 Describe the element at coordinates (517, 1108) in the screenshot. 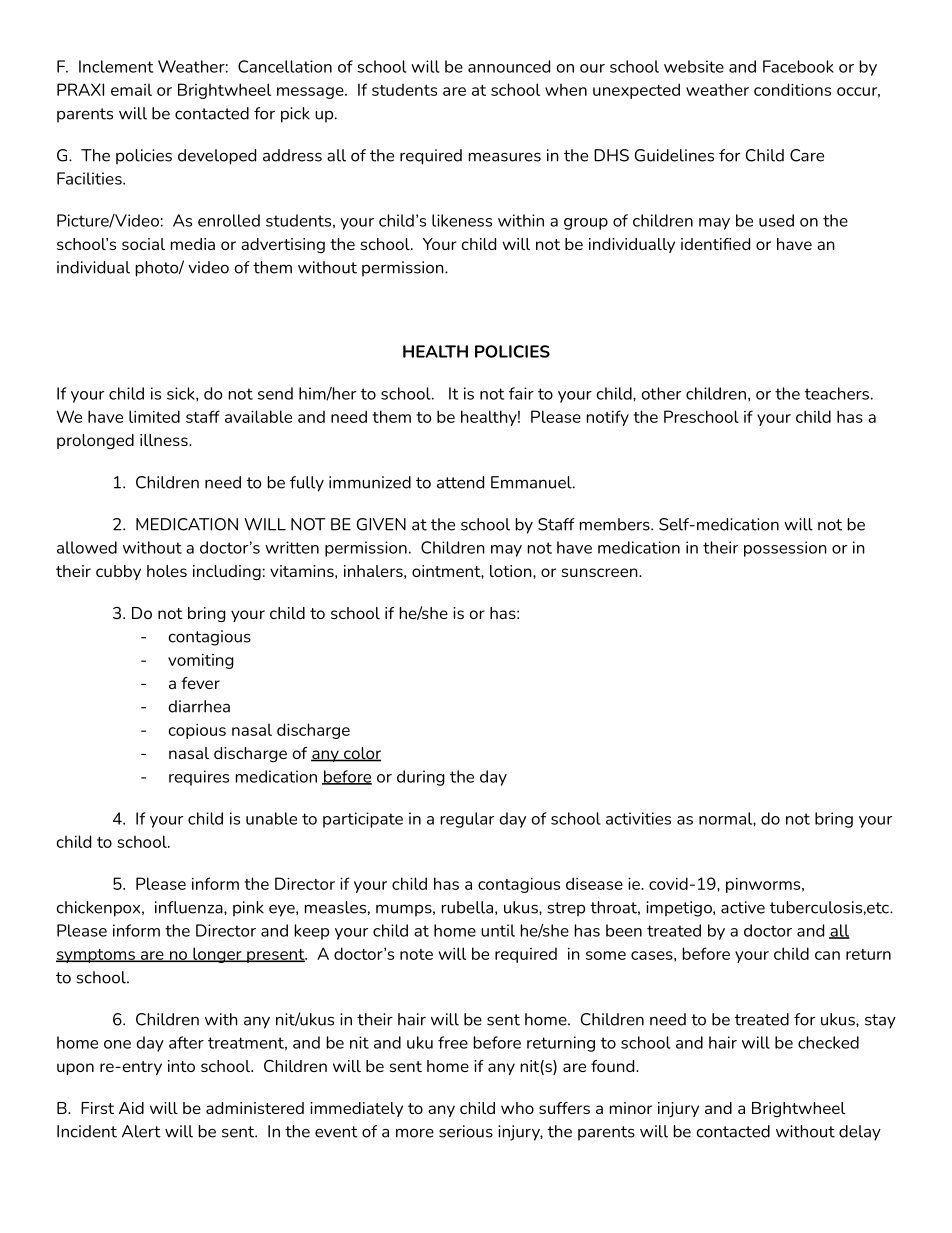

I see `who` at that location.
